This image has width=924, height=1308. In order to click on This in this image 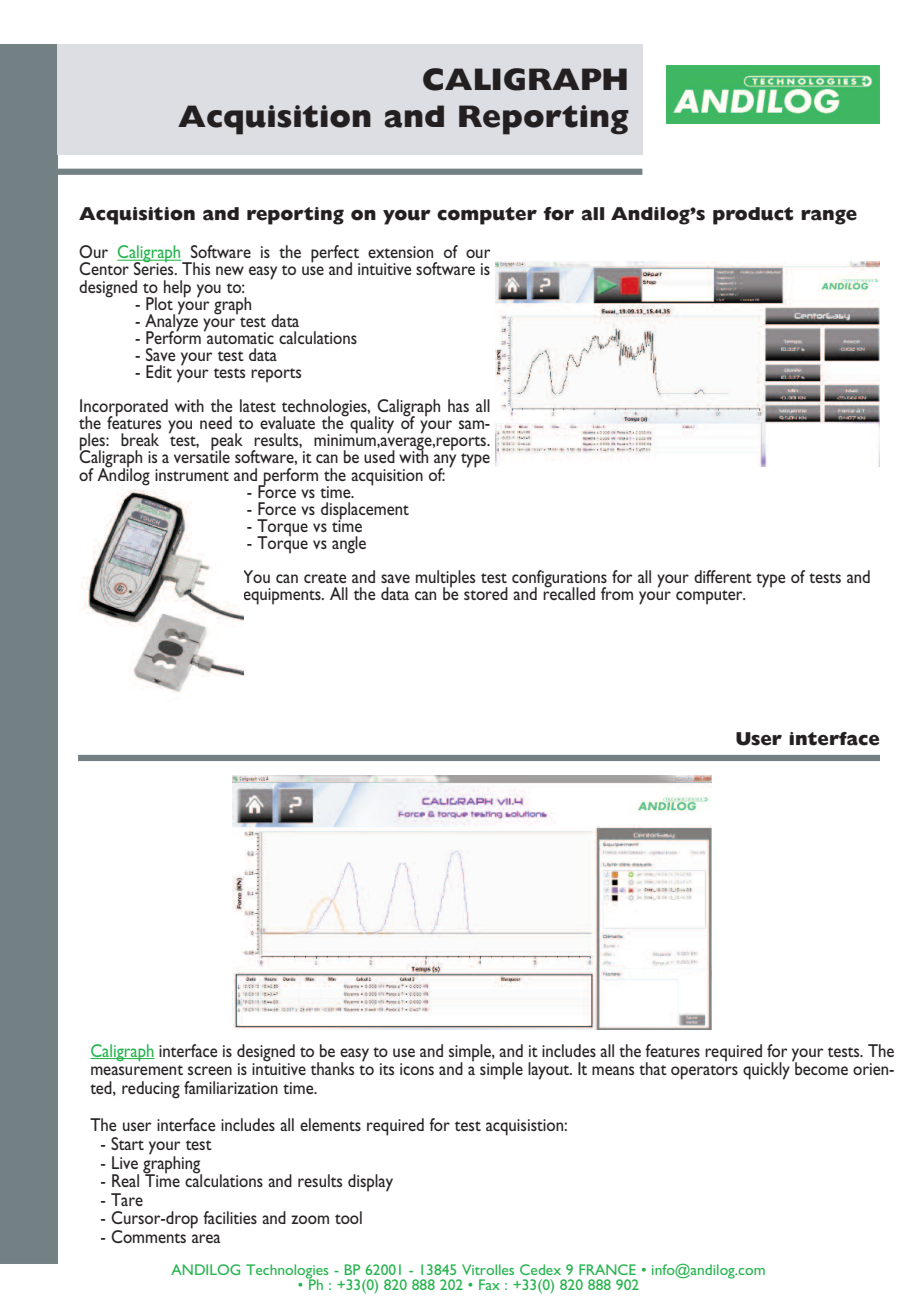, I will do `click(195, 267)`.
